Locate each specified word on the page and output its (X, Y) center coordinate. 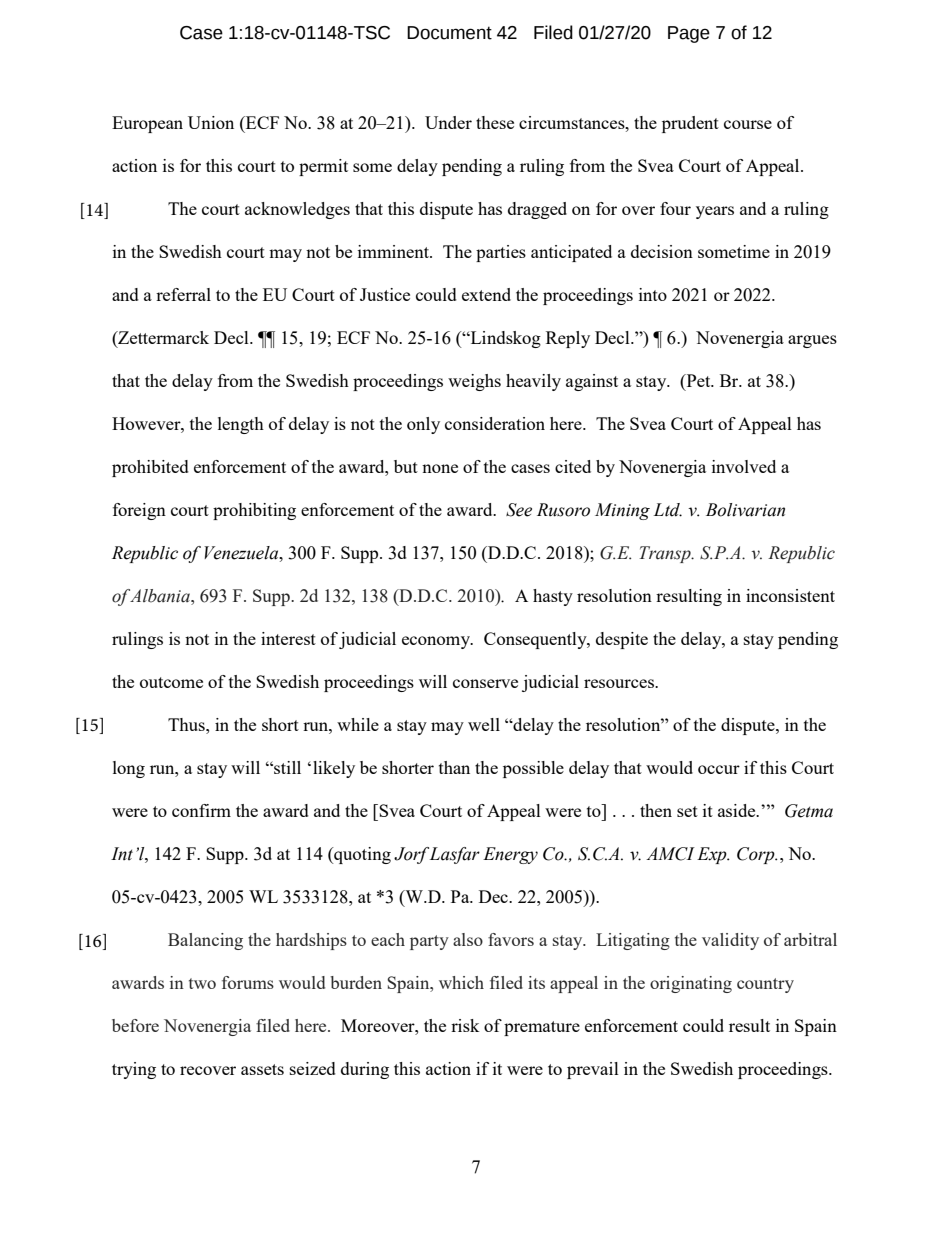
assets (262, 1069)
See (519, 510)
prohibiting (254, 511)
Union (211, 122)
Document (449, 33)
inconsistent (790, 595)
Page (689, 34)
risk (465, 1025)
